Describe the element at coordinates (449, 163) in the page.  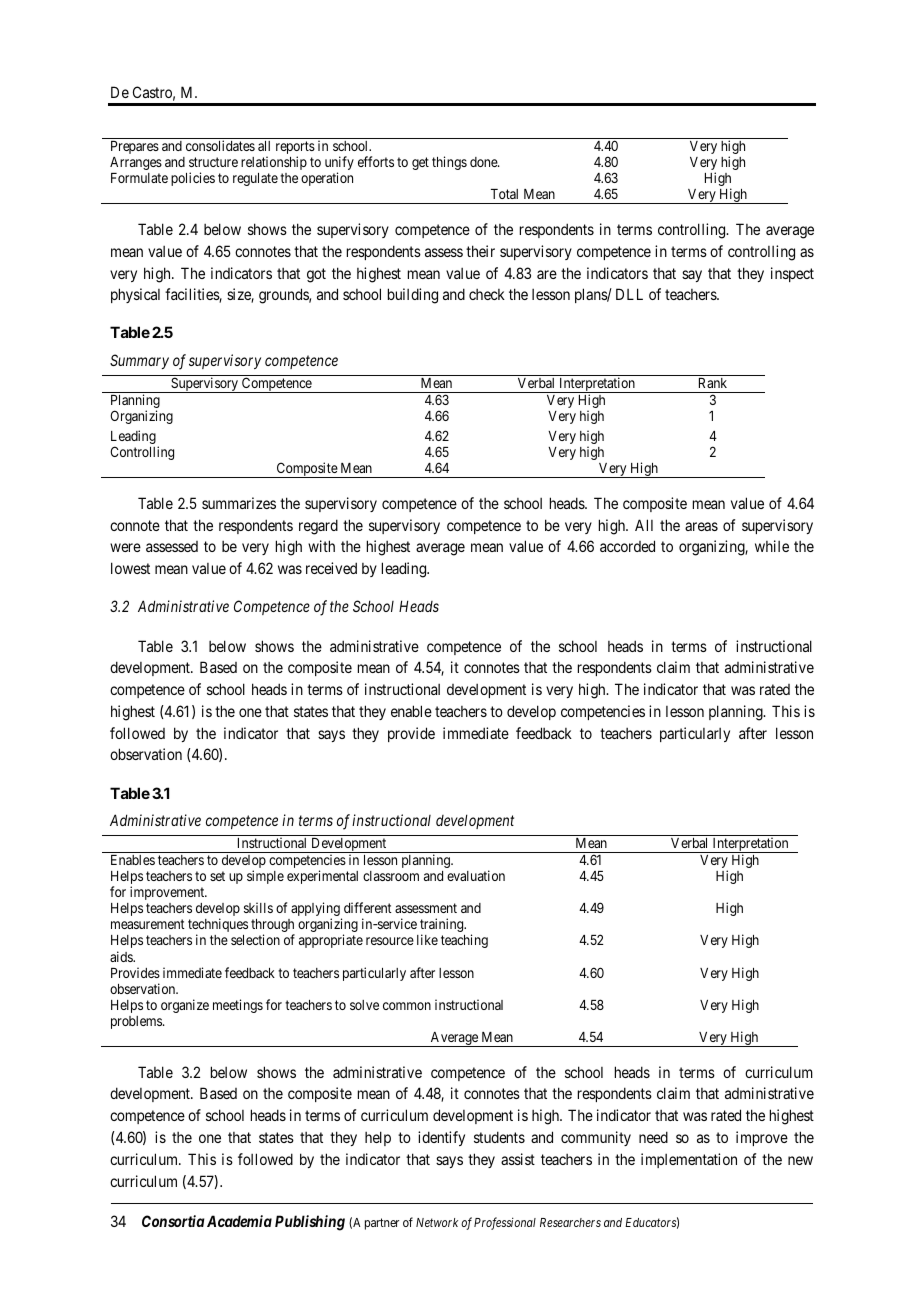
I see `things` at that location.
